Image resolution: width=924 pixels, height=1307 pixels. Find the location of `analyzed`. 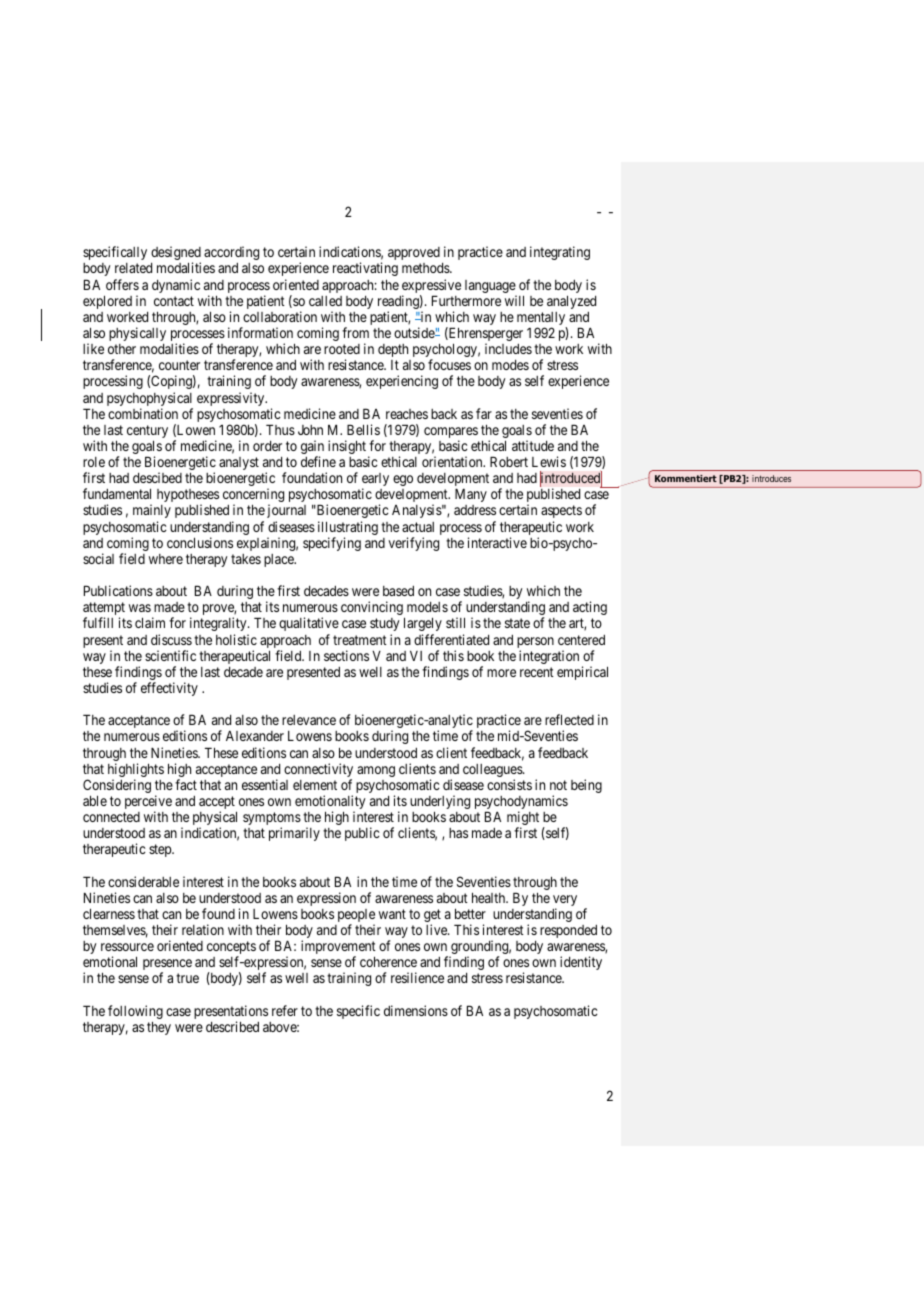

analyzed is located at coordinates (571, 302).
